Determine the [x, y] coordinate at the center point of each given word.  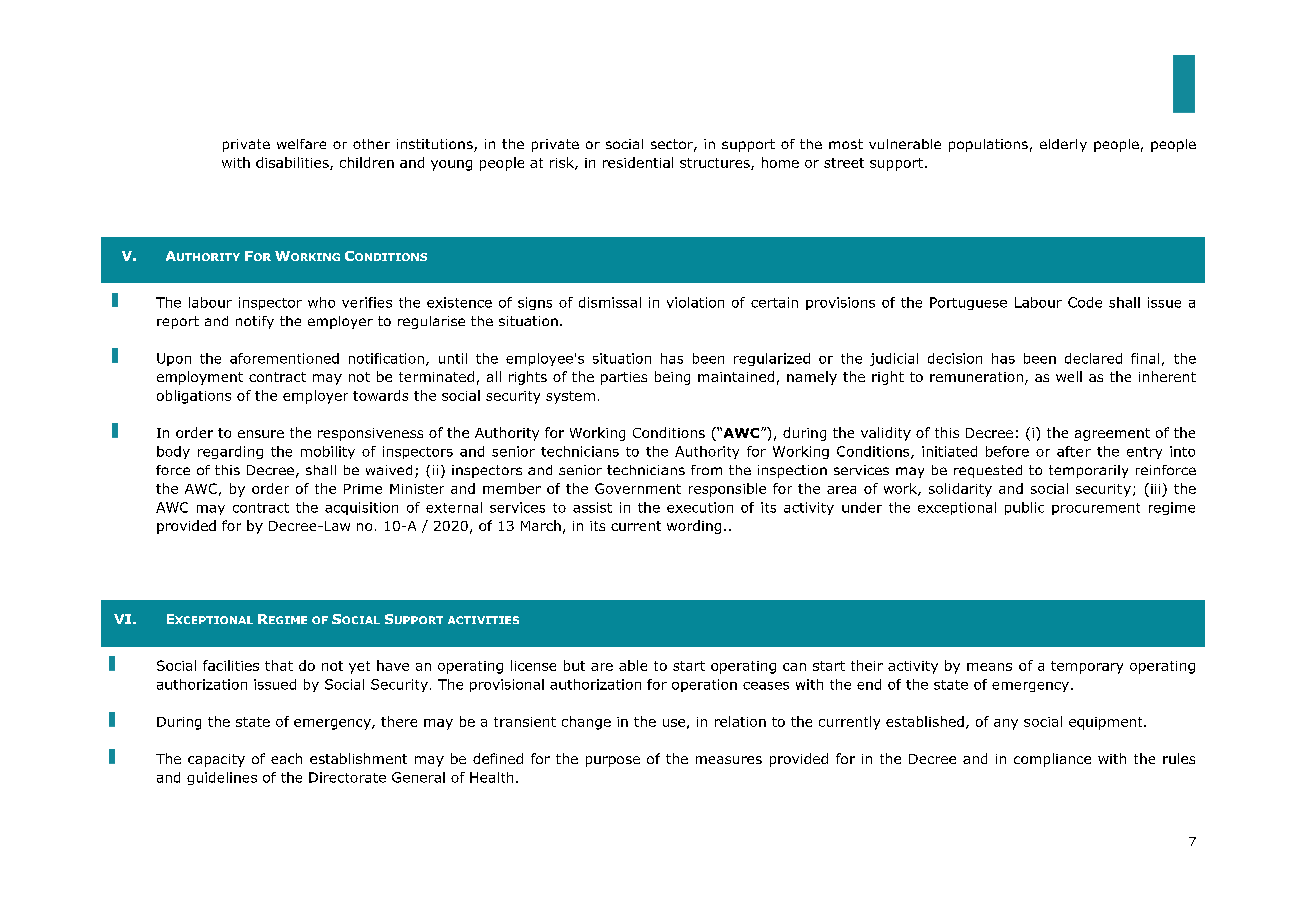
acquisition [361, 508]
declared [1093, 358]
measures [729, 760]
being [672, 378]
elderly [1063, 145]
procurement [1096, 509]
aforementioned [284, 358]
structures [716, 164]
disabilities [293, 163]
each [286, 758]
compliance [1052, 760]
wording [694, 527]
